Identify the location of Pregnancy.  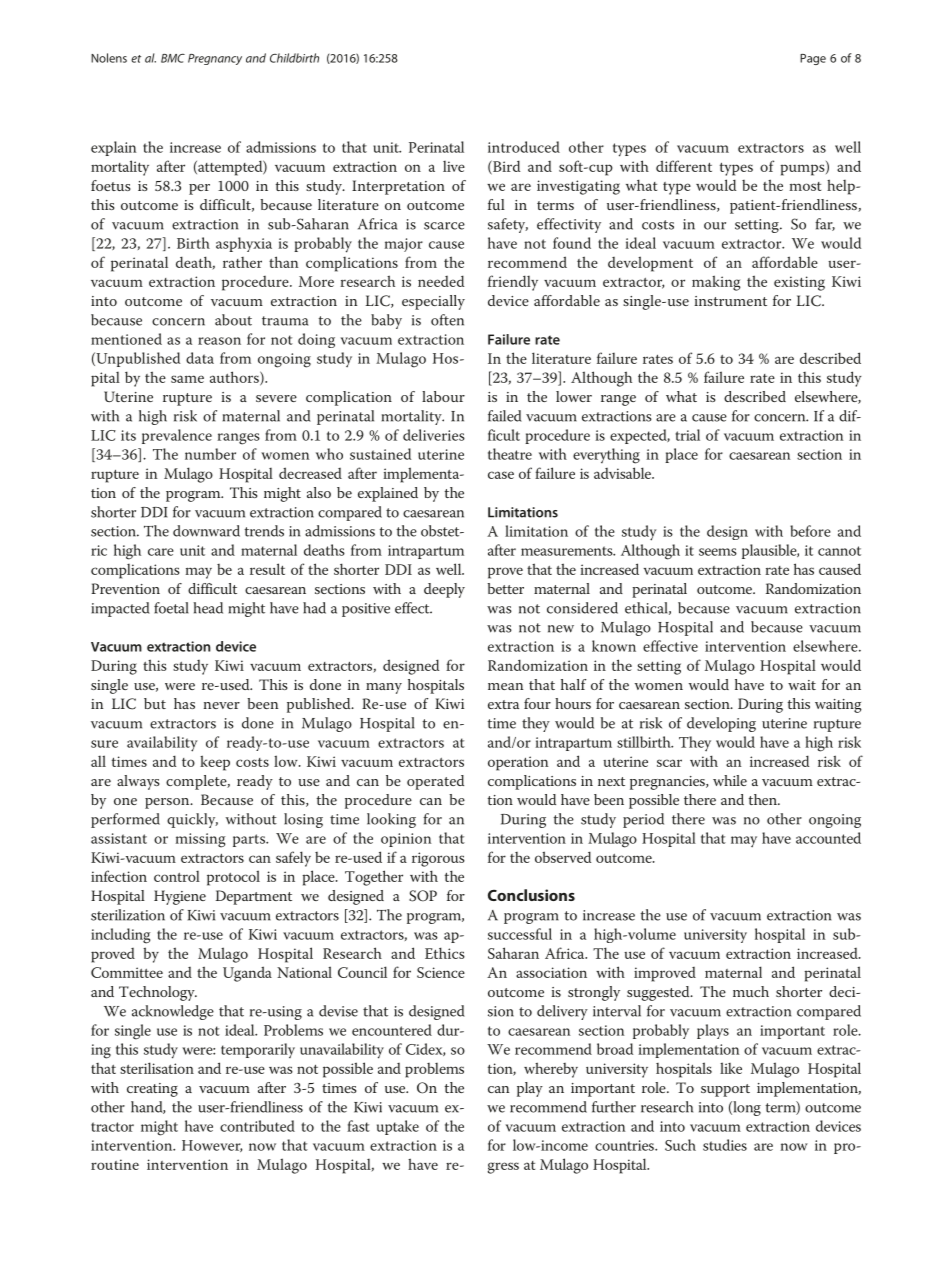
(215, 59).
